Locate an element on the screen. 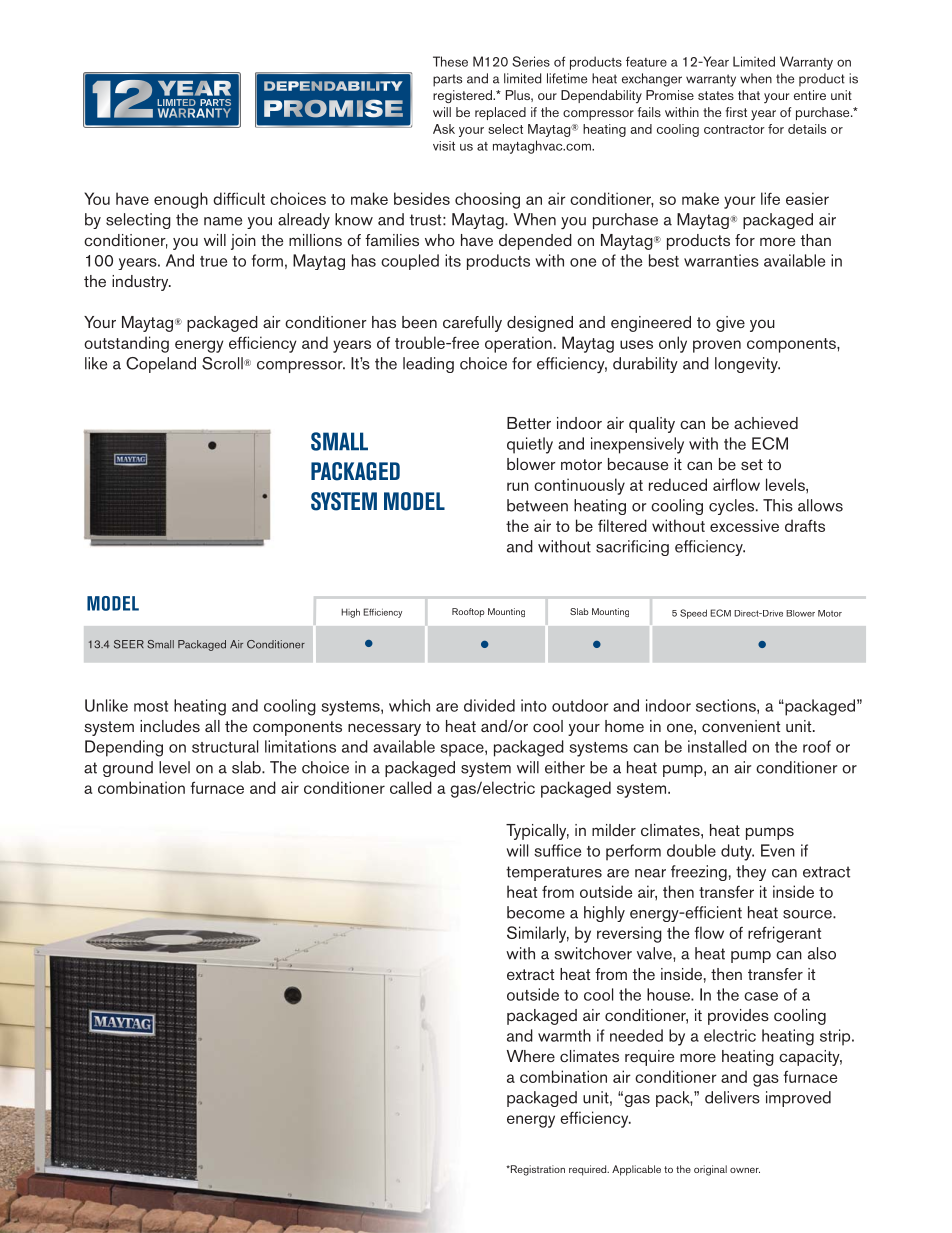 The height and width of the screenshot is (1233, 952). that is located at coordinates (749, 95).
